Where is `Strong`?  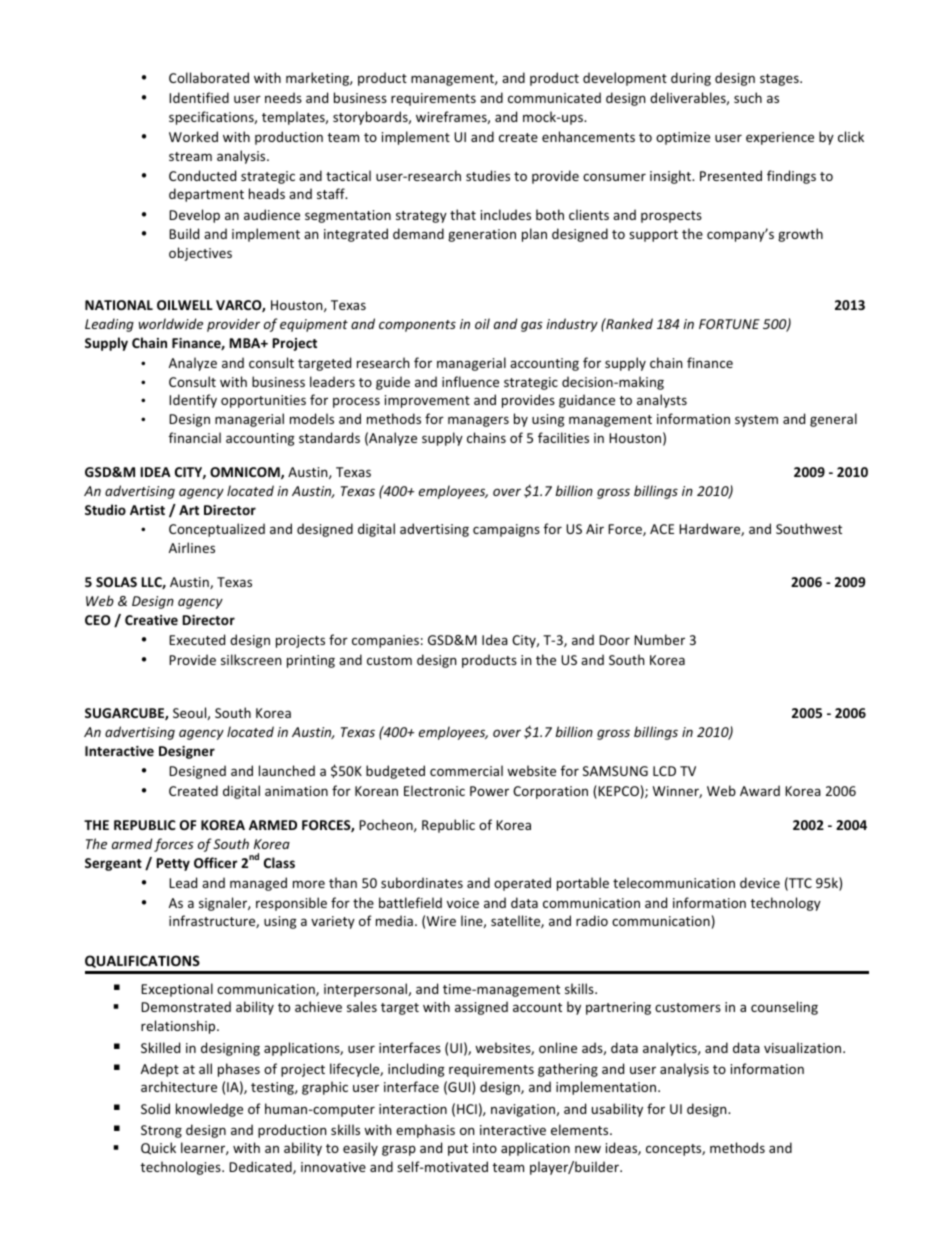 Strong is located at coordinates (161, 1131).
